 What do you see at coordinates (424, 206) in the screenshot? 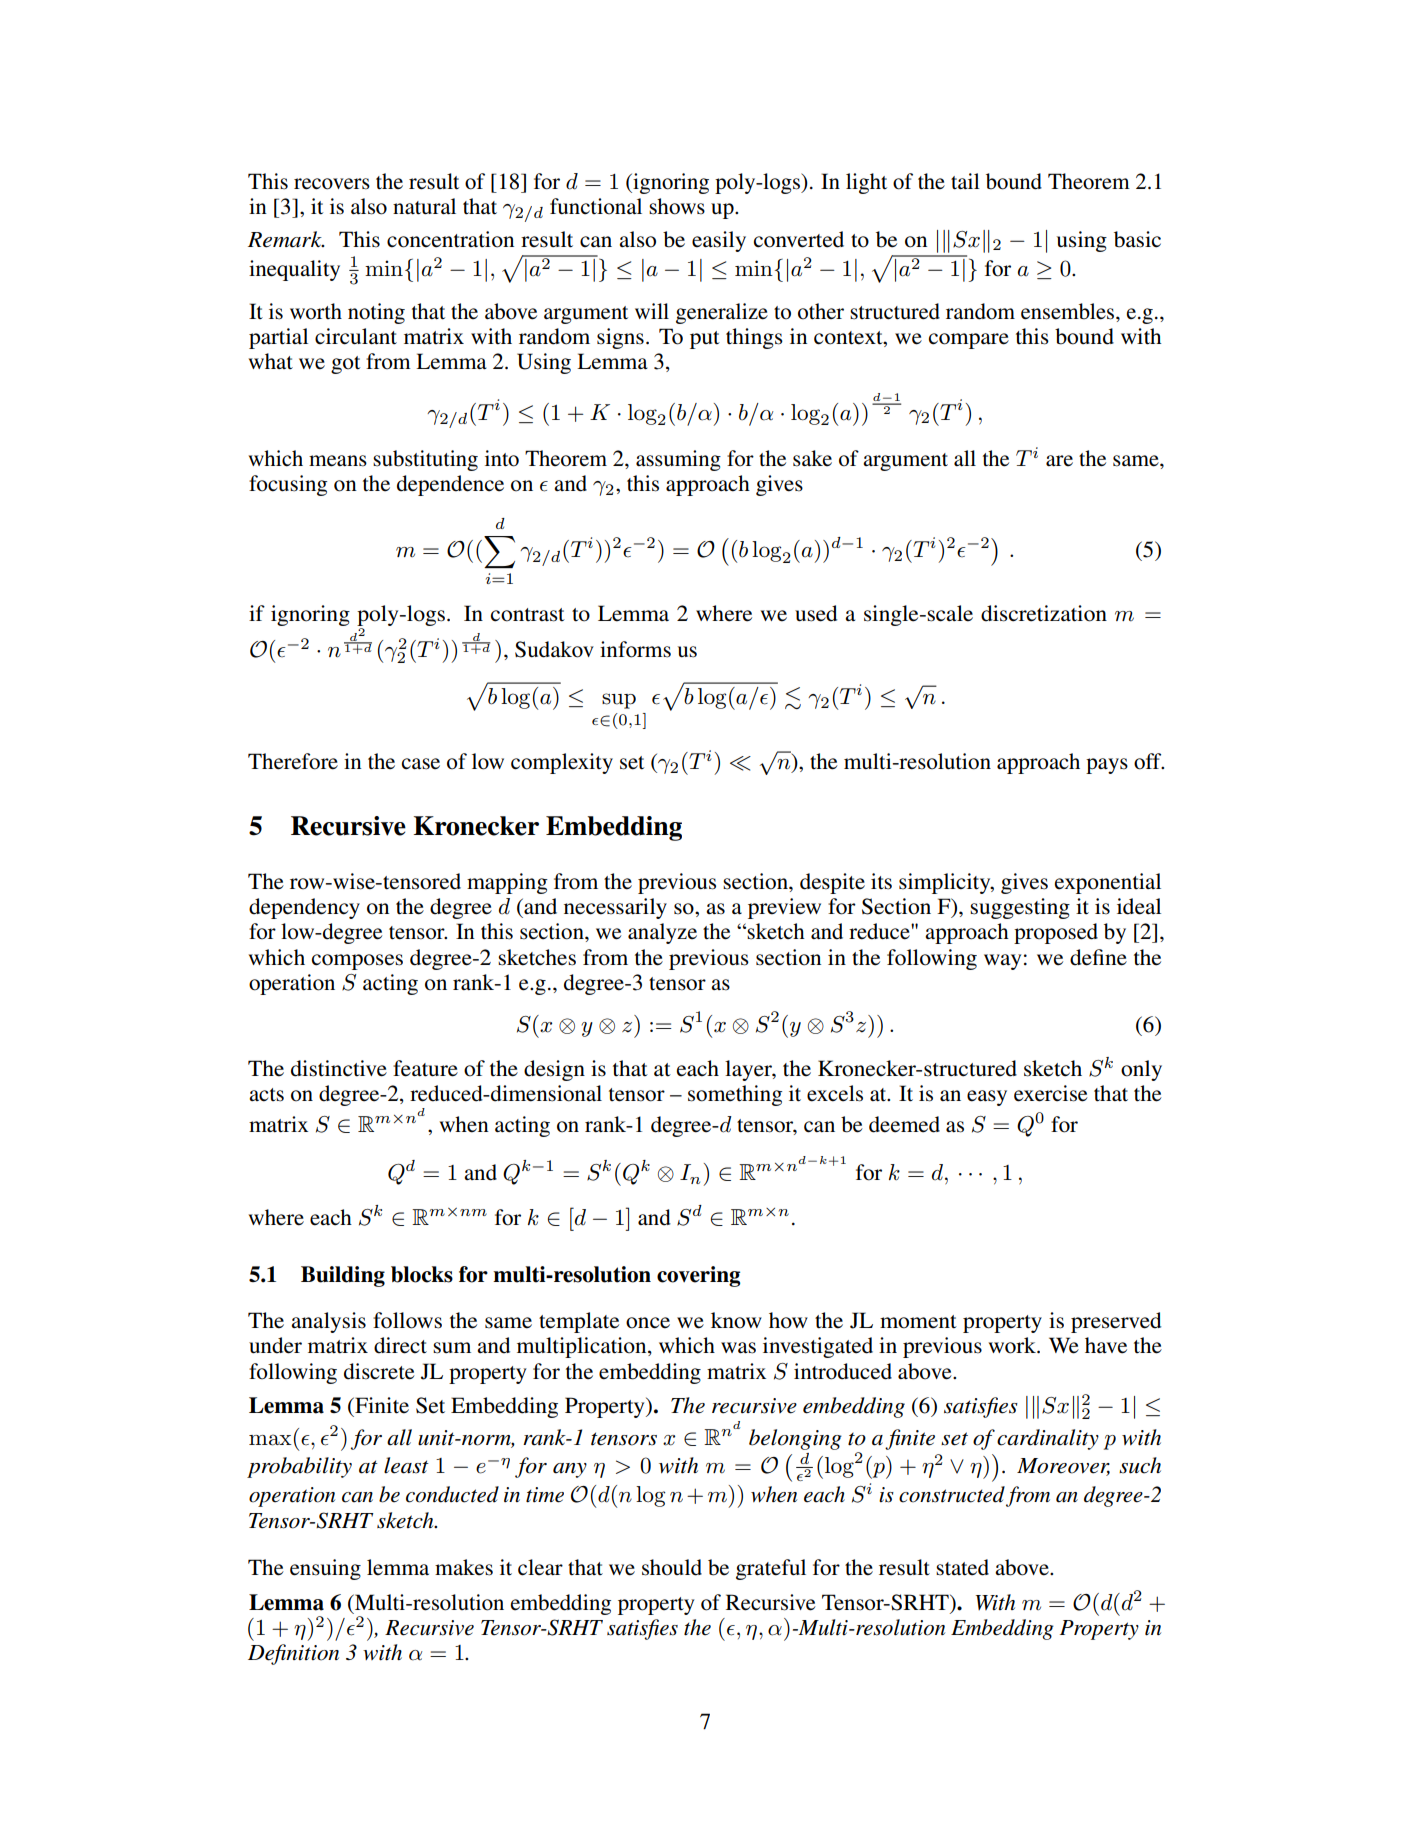
I see `natural` at bounding box center [424, 206].
